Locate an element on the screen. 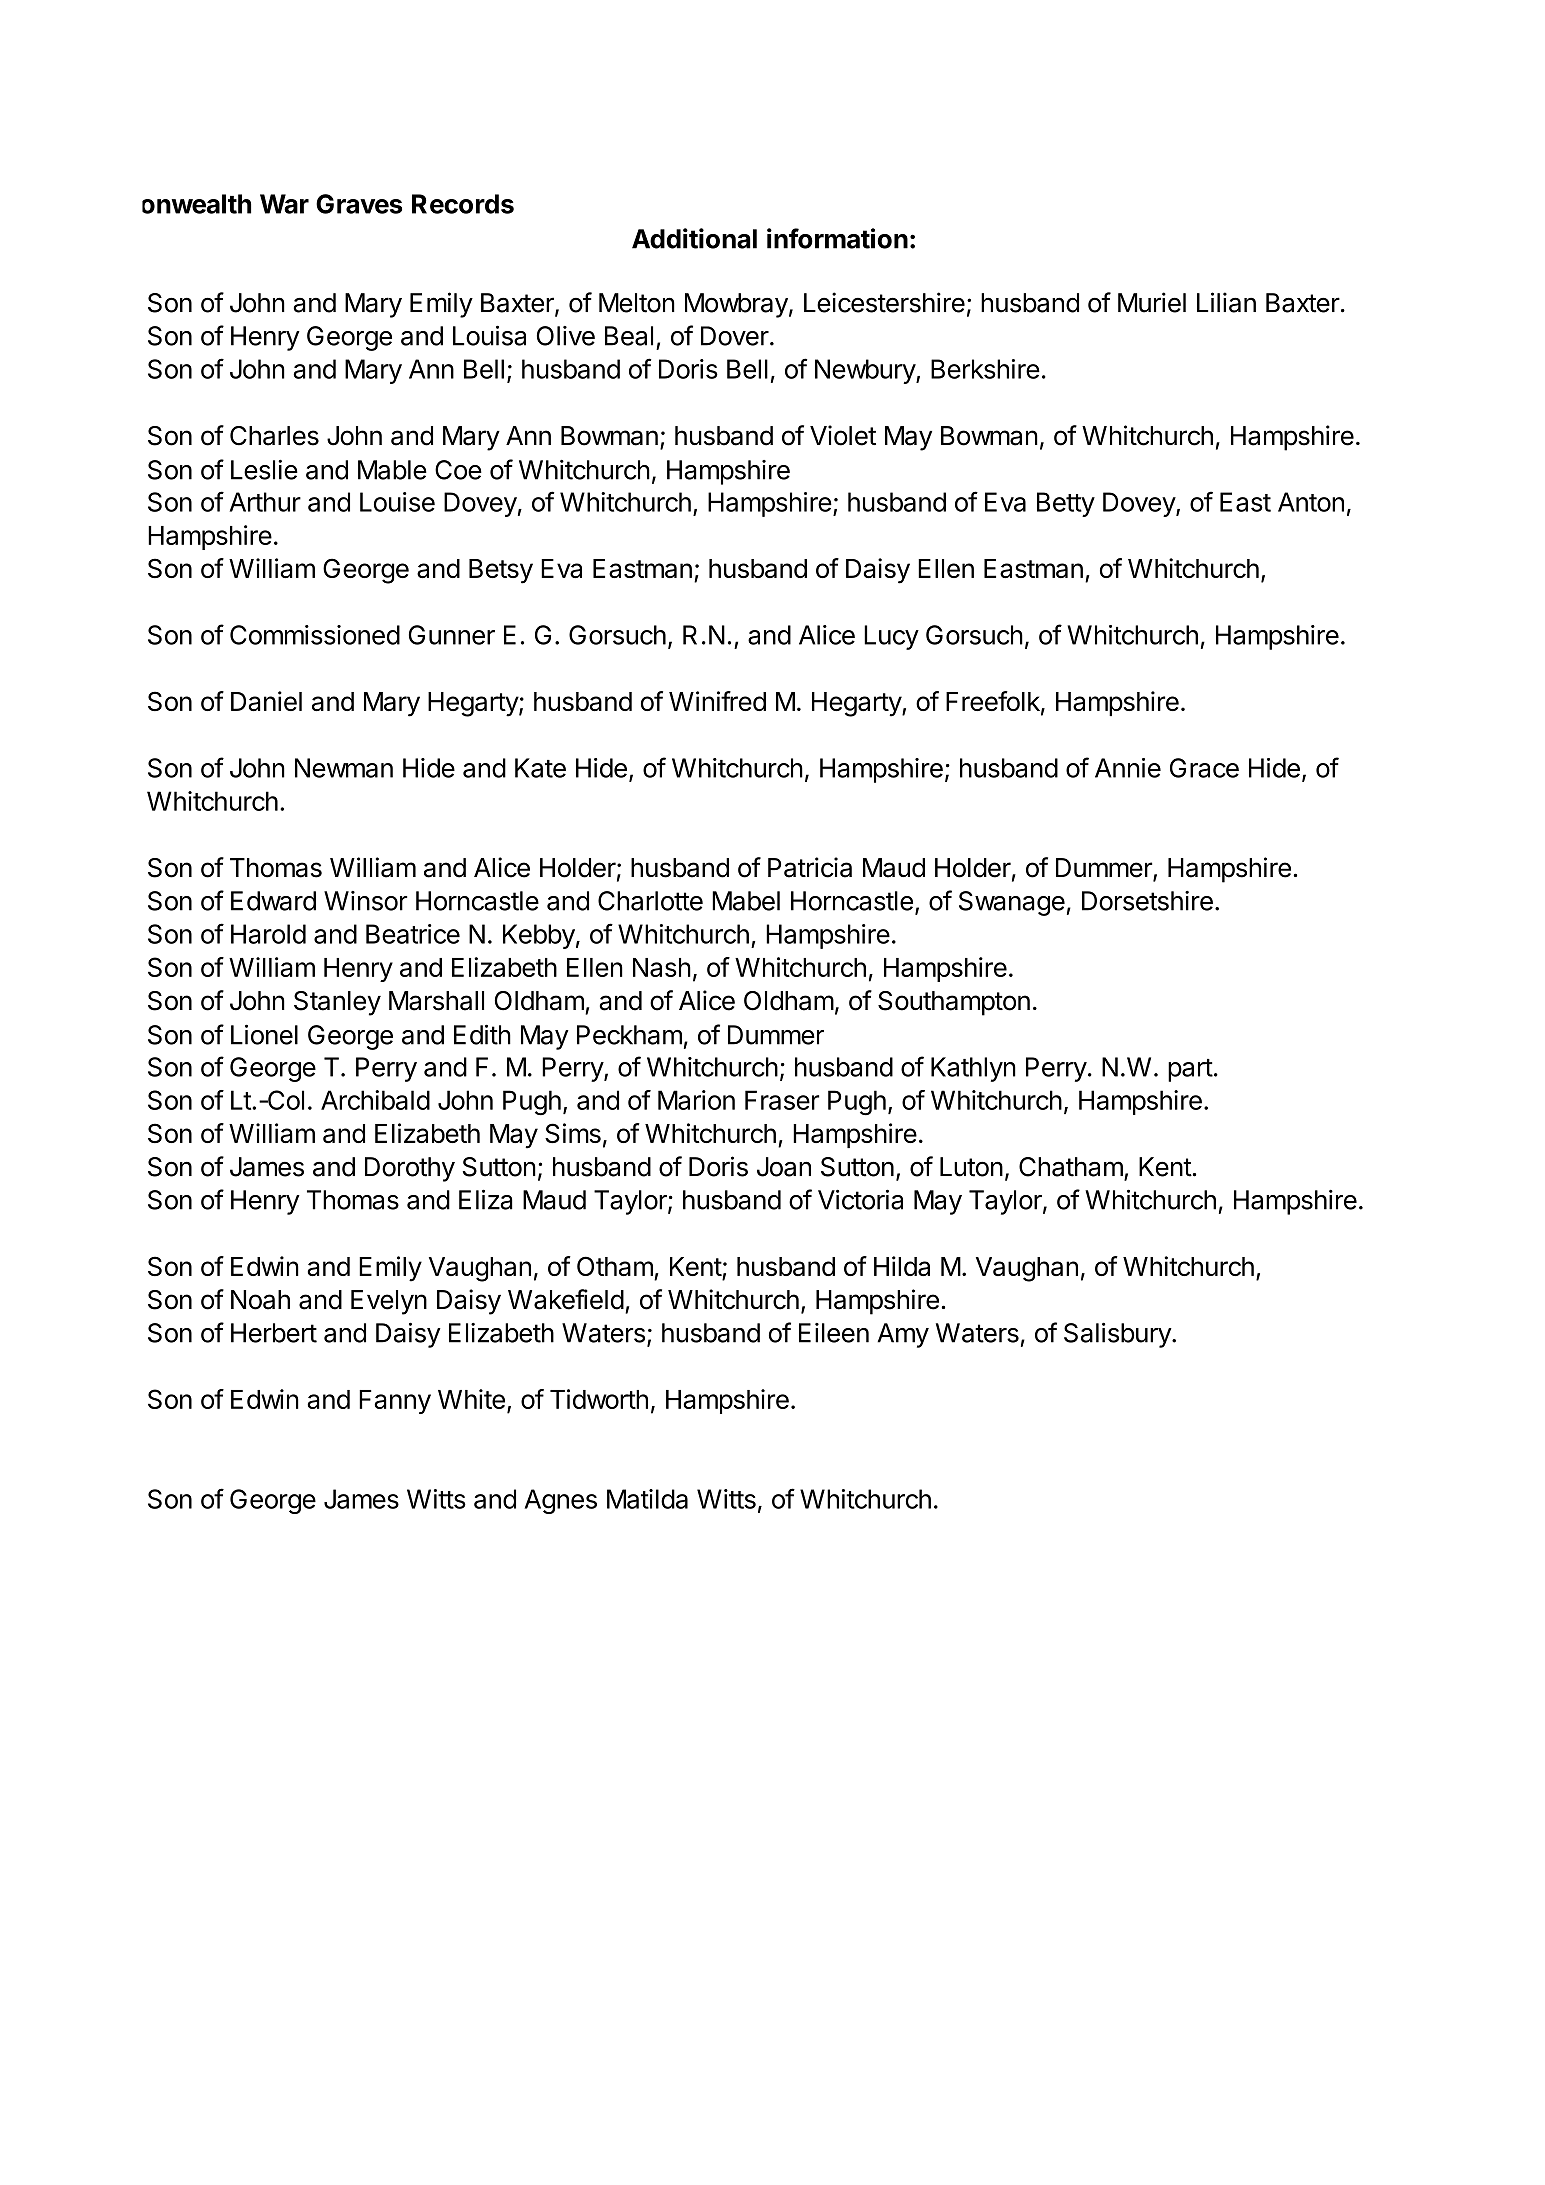  Muriel is located at coordinates (1152, 302).
